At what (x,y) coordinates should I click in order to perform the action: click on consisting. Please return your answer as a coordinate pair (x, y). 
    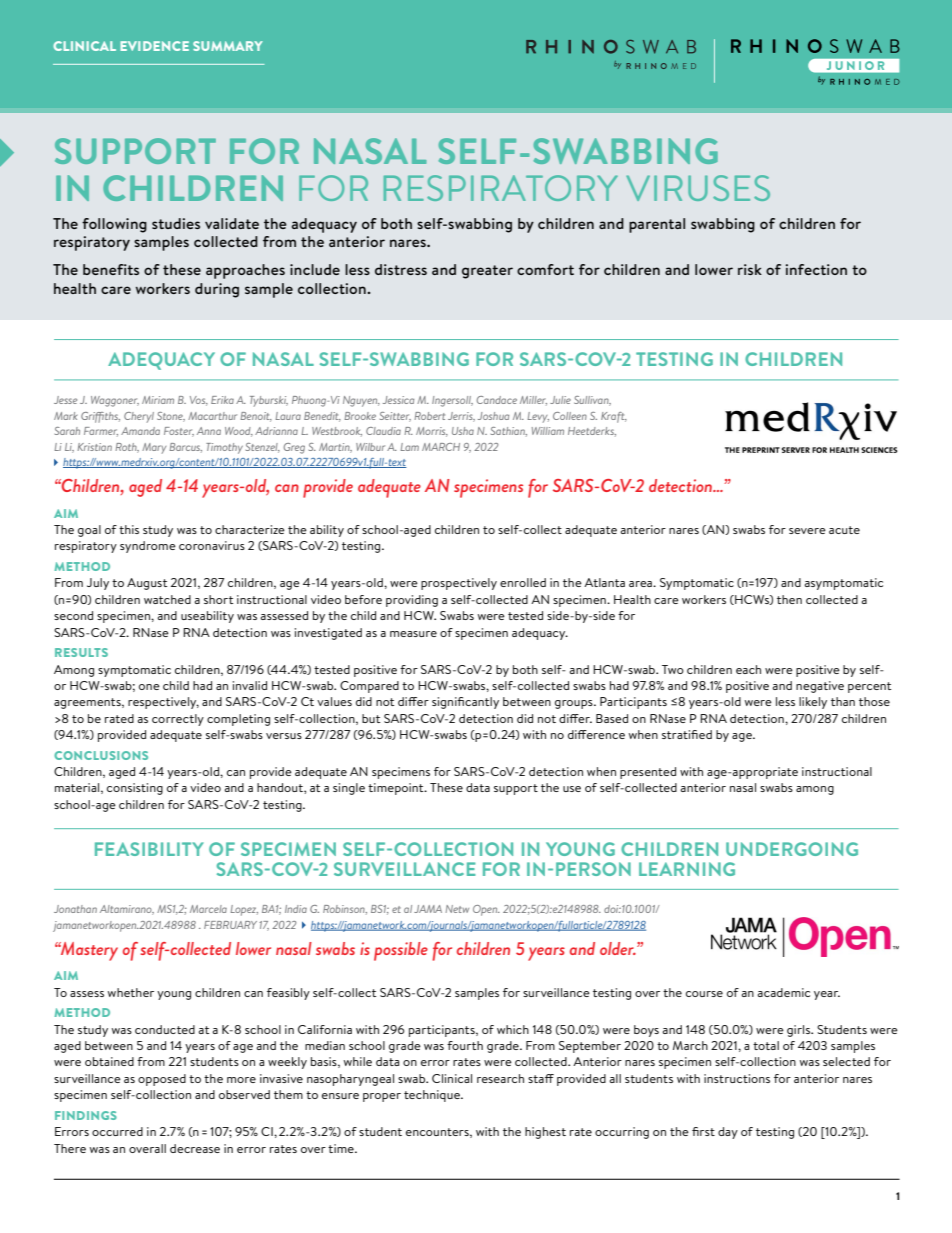
    Looking at the image, I should click on (135, 789).
